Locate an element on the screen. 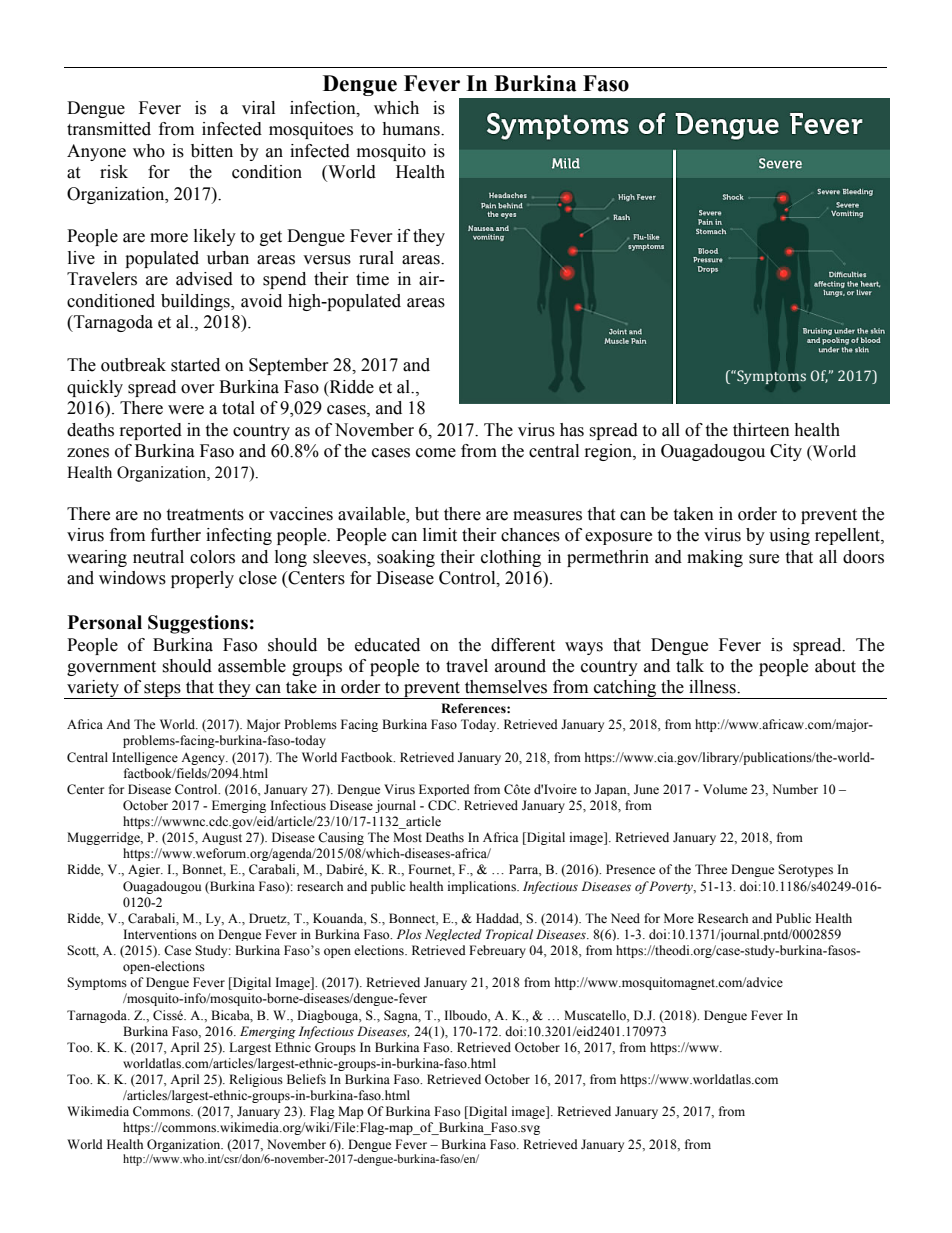 This screenshot has width=952, height=1233. Agency is located at coordinates (204, 758).
